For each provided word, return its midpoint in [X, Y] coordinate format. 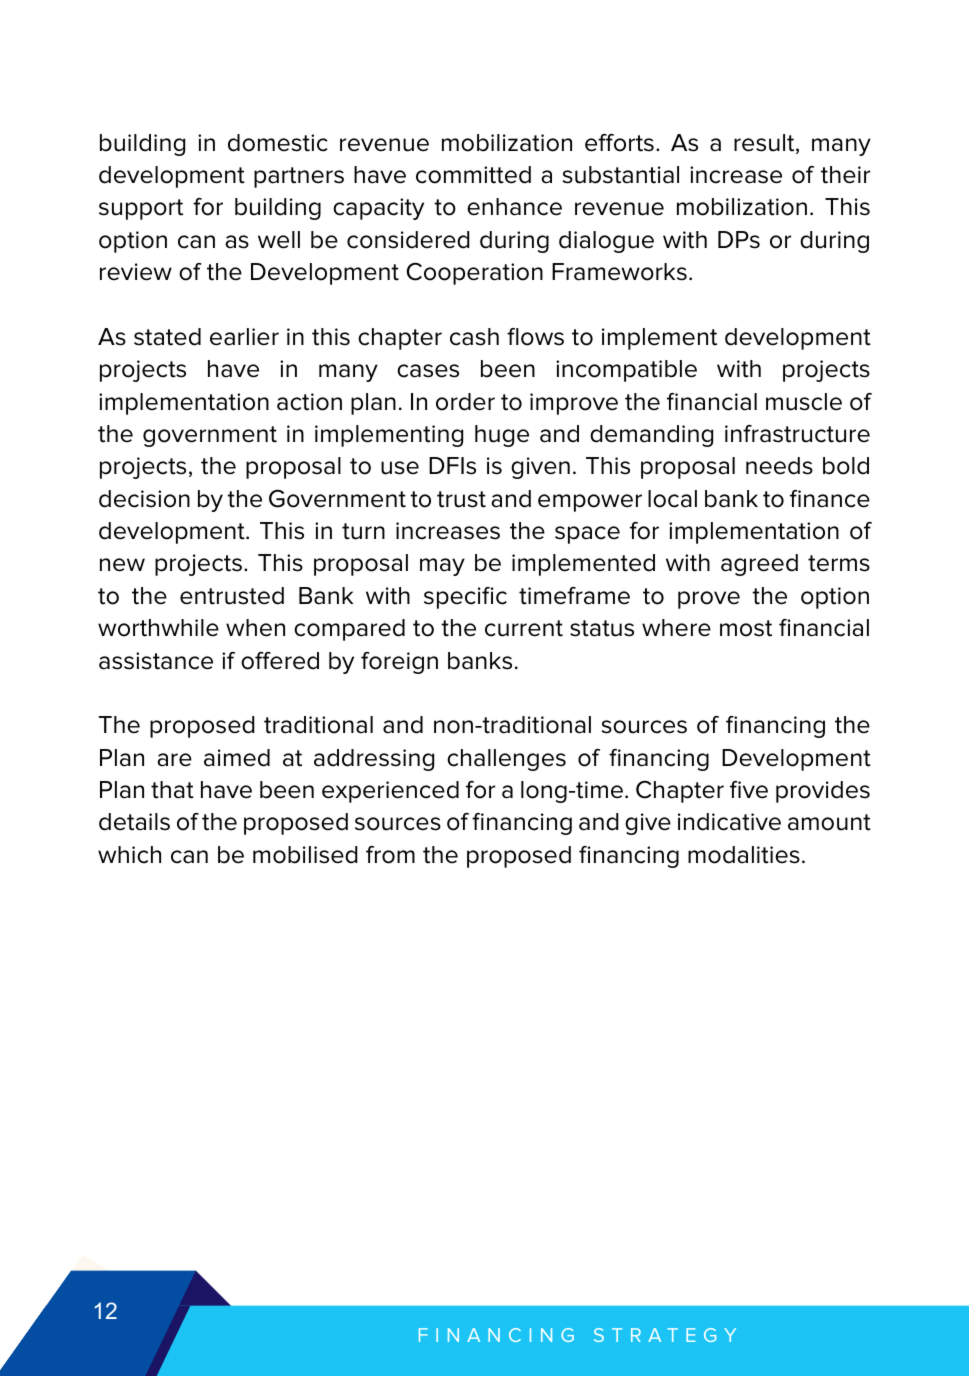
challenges [506, 760]
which [129, 855]
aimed [237, 758]
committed [473, 175]
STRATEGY [665, 1335]
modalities [744, 855]
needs [779, 466]
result [765, 144]
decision [144, 499]
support [141, 209]
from [390, 855]
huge [502, 436]
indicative [729, 822]
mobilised [305, 855]
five [749, 790]
